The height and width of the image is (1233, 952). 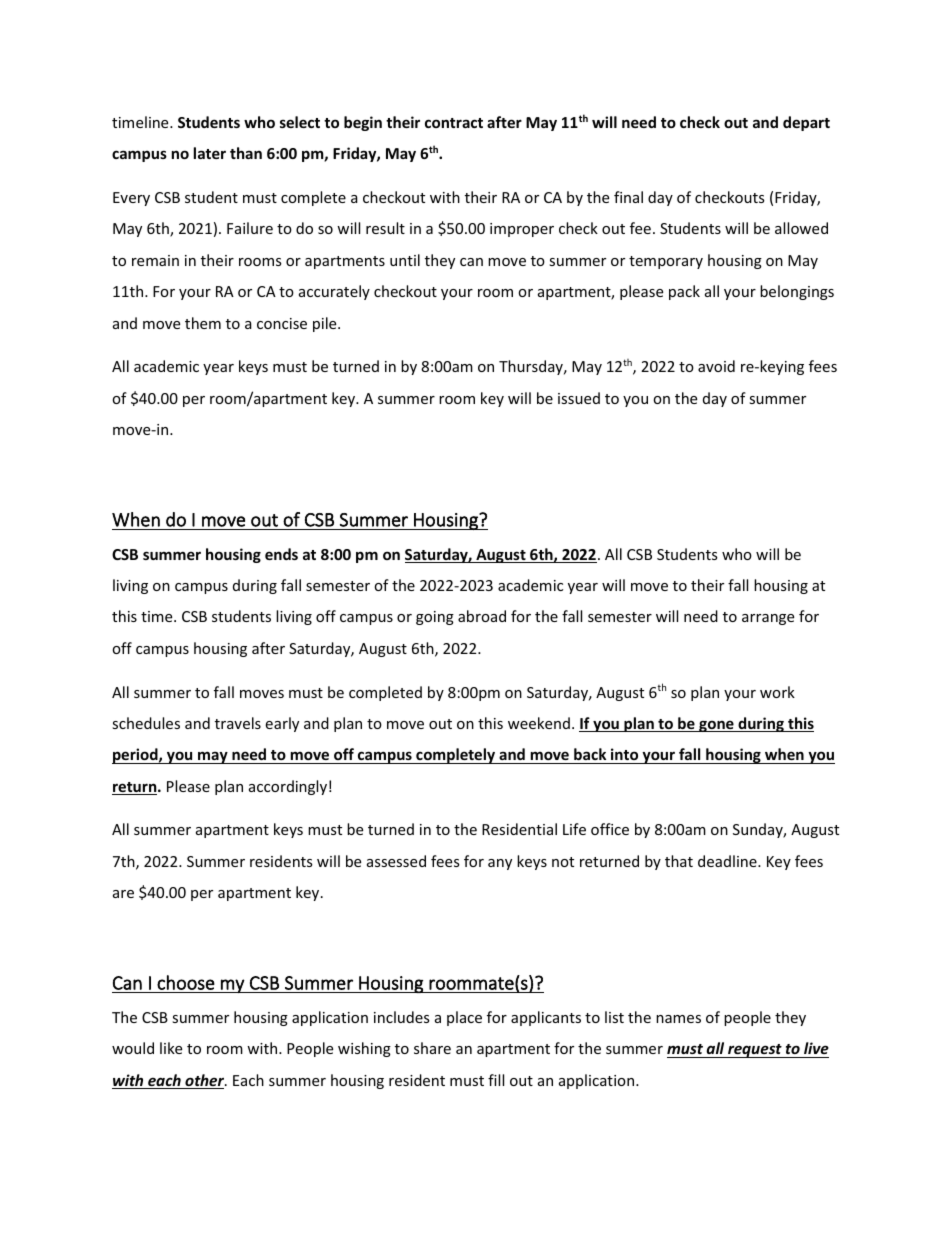 What do you see at coordinates (210, 153) in the image?
I see `later` at bounding box center [210, 153].
